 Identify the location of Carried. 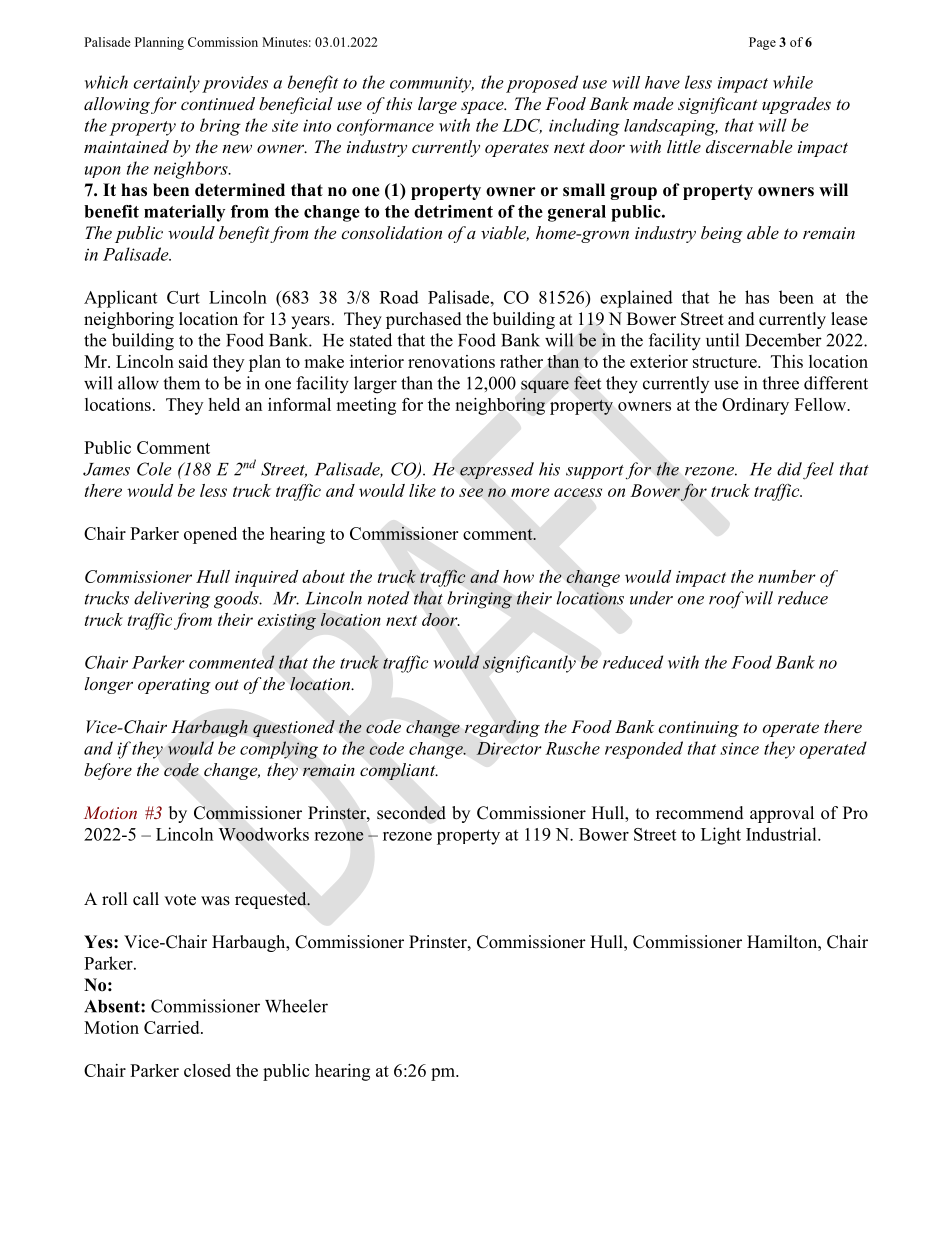
(173, 1027).
